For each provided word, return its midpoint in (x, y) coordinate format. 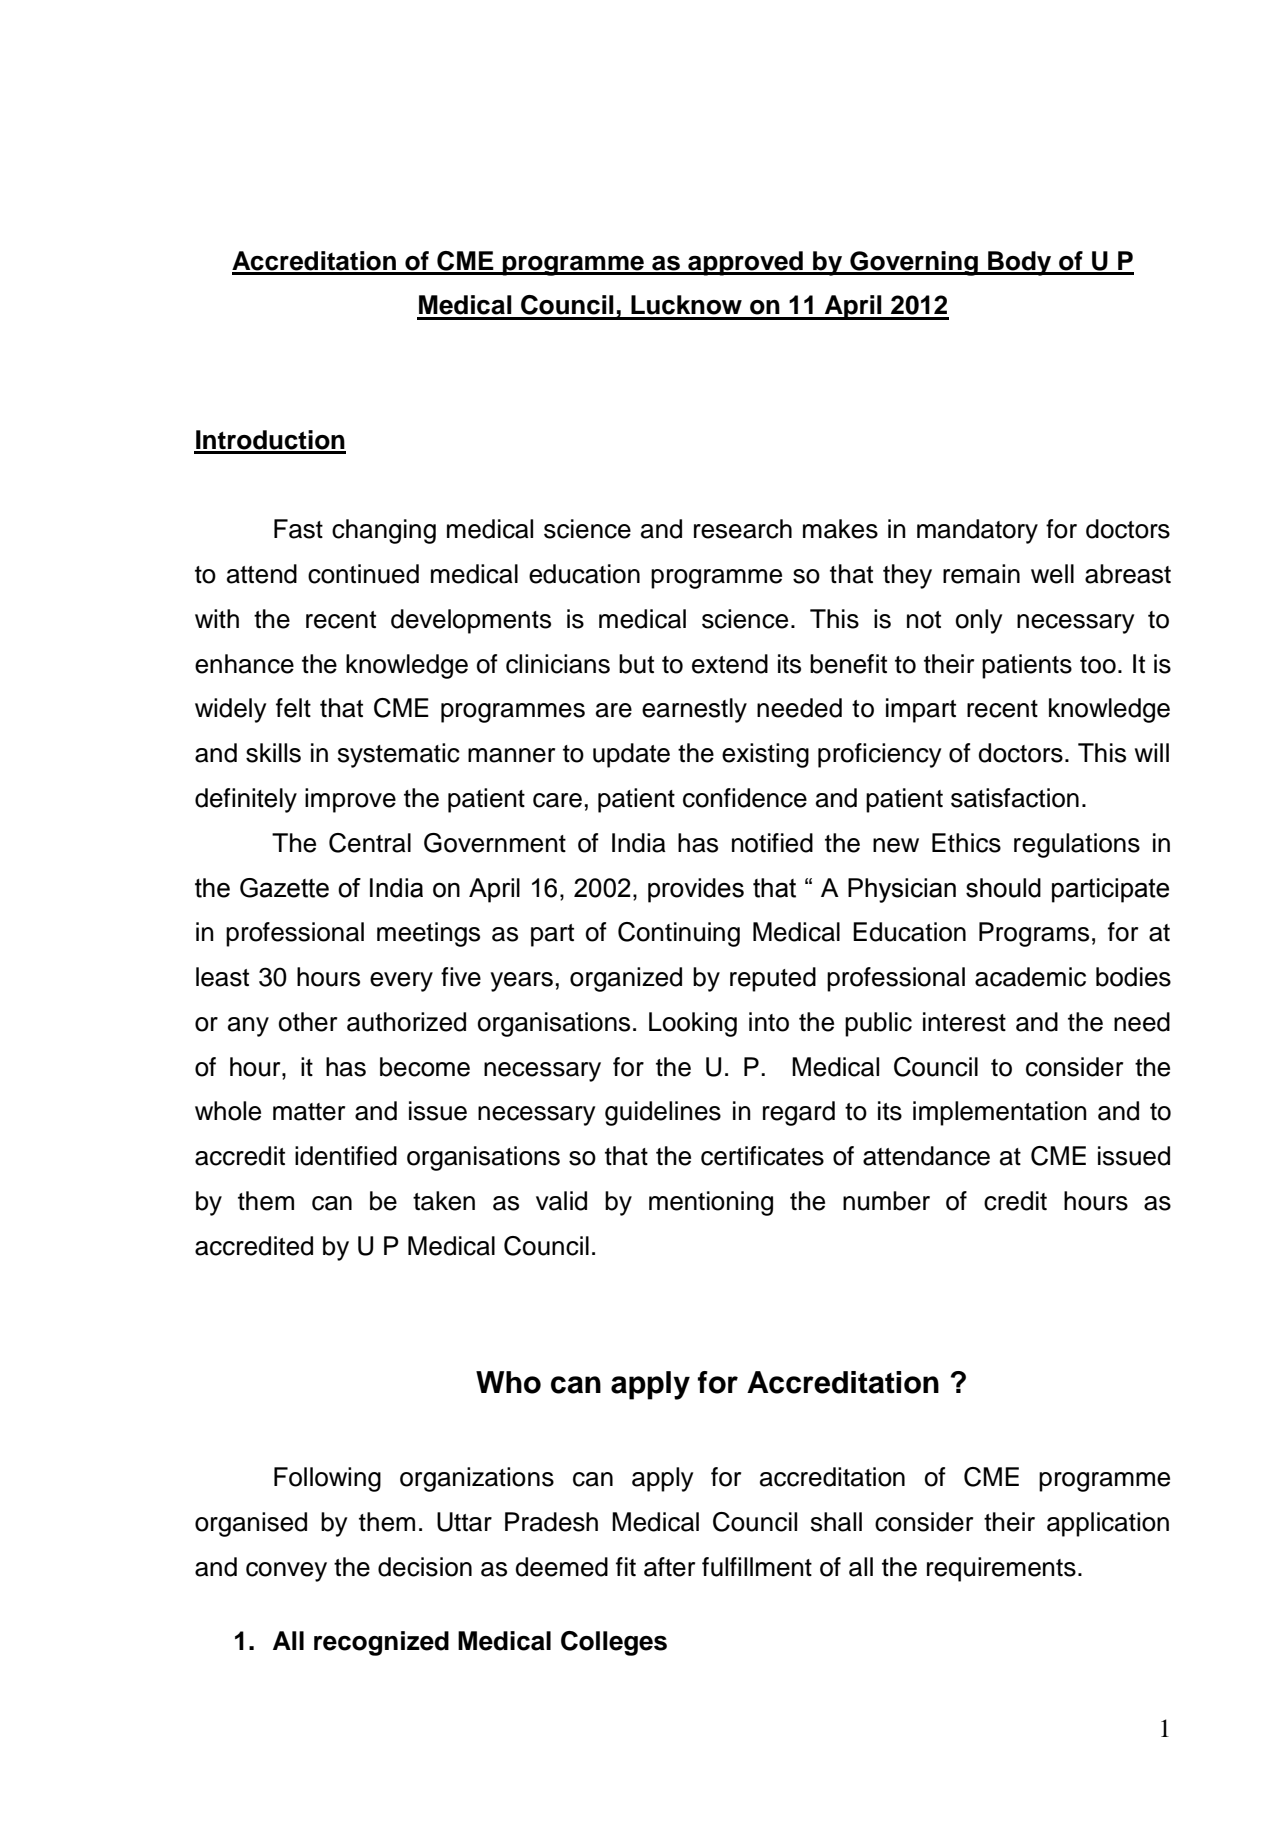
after (669, 1567)
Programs (1034, 934)
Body (1020, 263)
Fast (298, 529)
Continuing (679, 934)
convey (286, 1572)
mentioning (711, 1203)
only (979, 621)
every (401, 982)
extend (730, 664)
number (886, 1201)
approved (745, 263)
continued (363, 574)
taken (444, 1201)
